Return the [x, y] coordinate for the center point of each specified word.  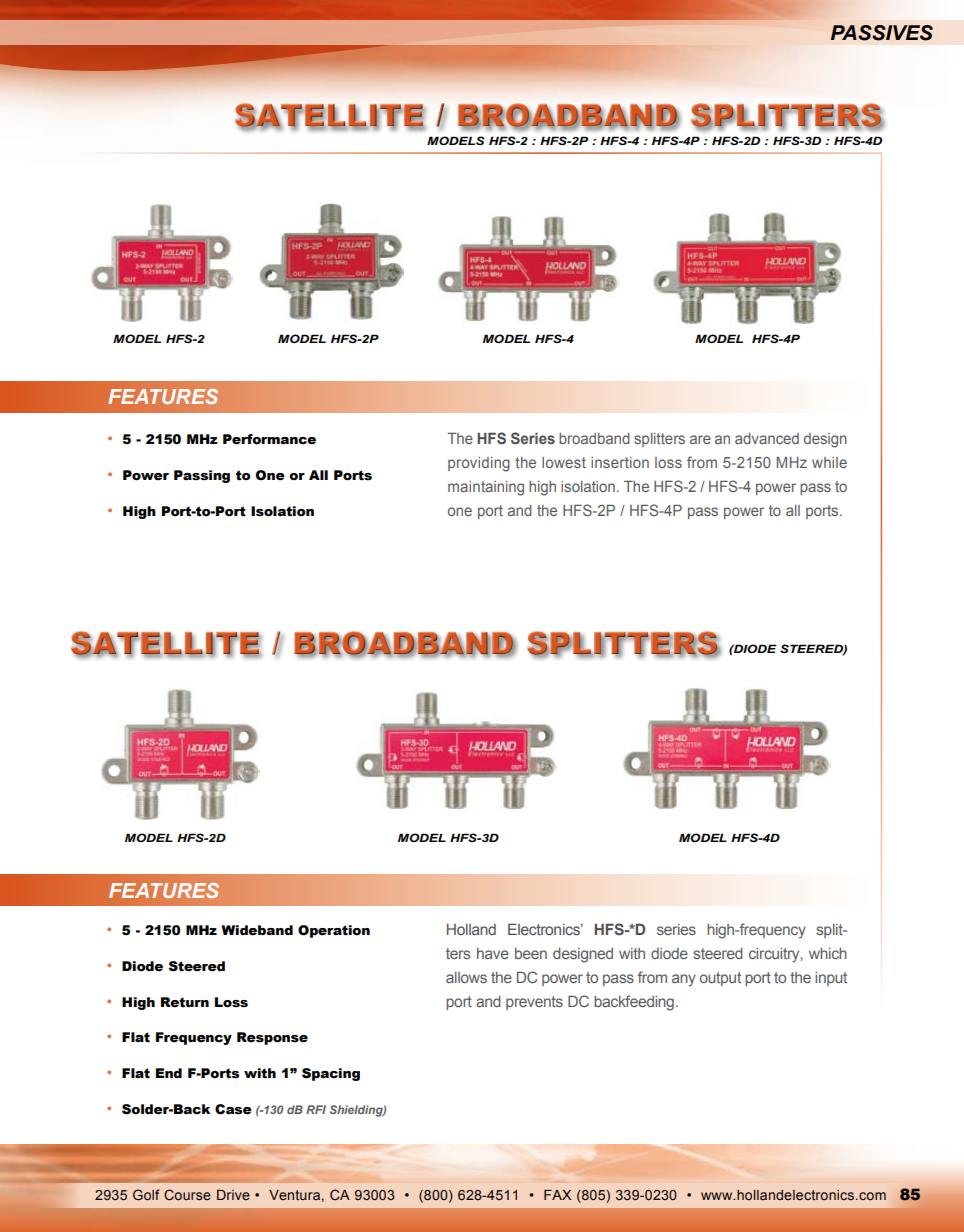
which [828, 953]
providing [479, 464]
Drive [233, 1195]
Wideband [257, 930]
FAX [557, 1195]
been [531, 953]
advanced [767, 438]
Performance [269, 439]
